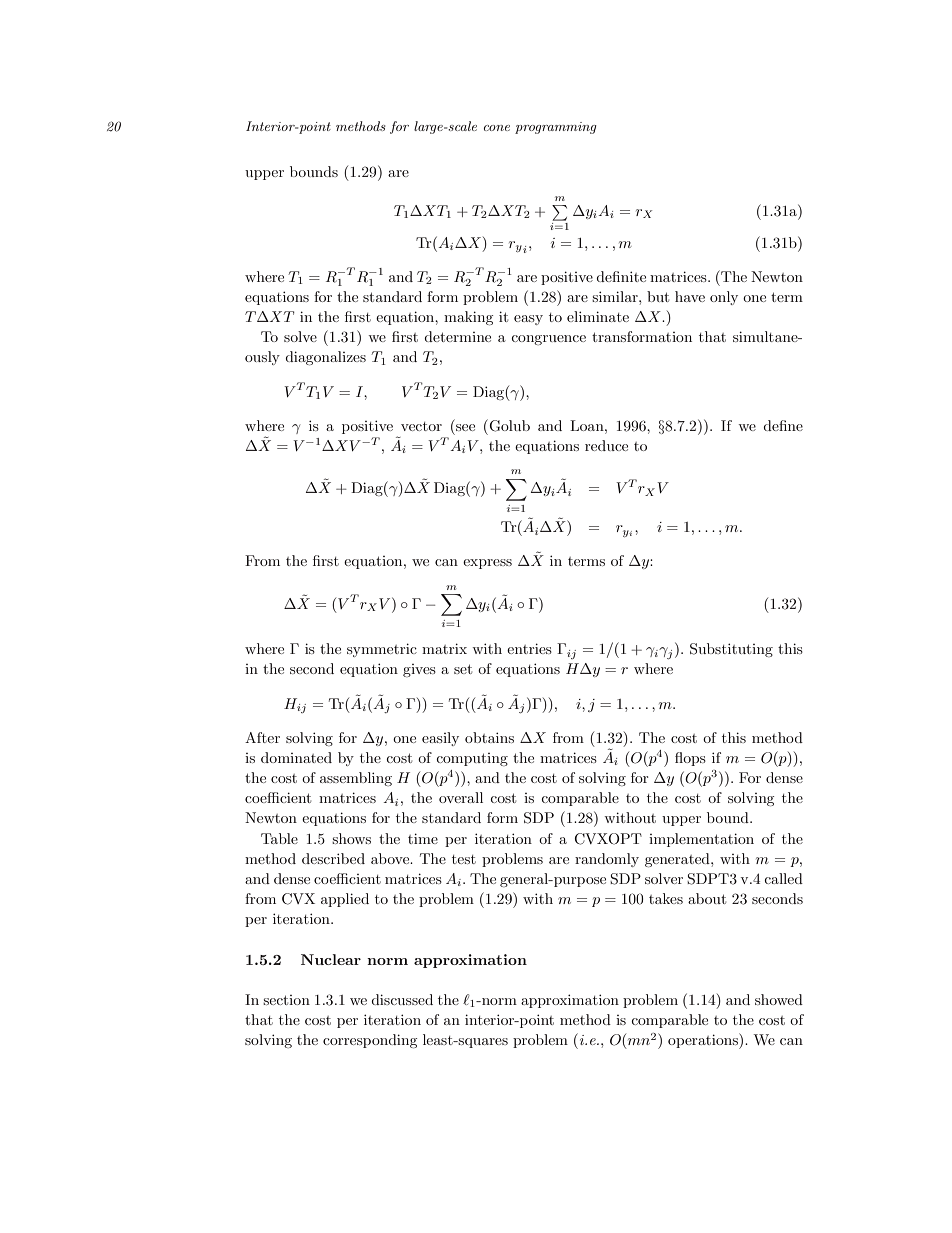 Image resolution: width=952 pixels, height=1233 pixels. I want to click on section, so click(286, 1000).
